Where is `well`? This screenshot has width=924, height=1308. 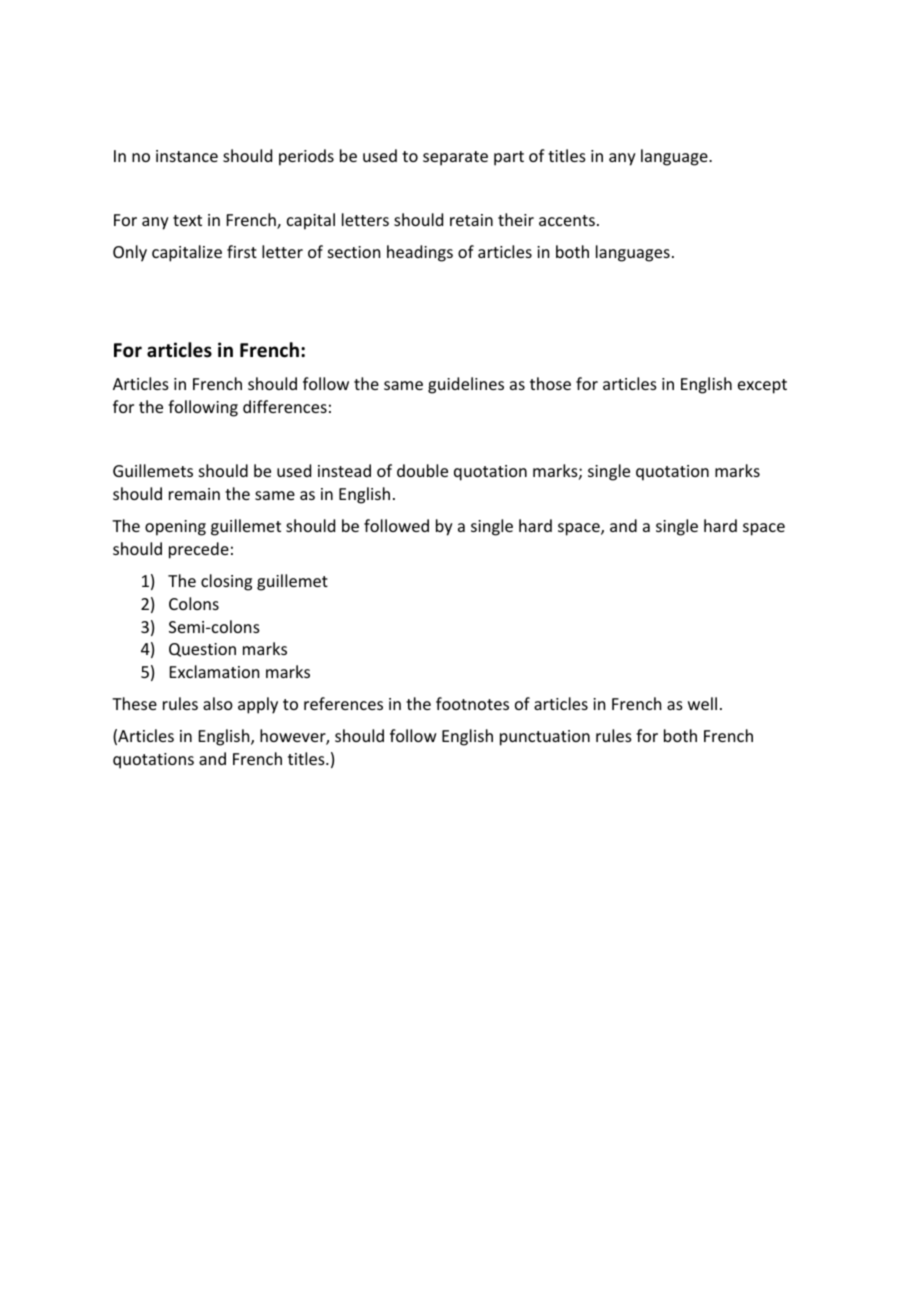
well is located at coordinates (702, 703).
